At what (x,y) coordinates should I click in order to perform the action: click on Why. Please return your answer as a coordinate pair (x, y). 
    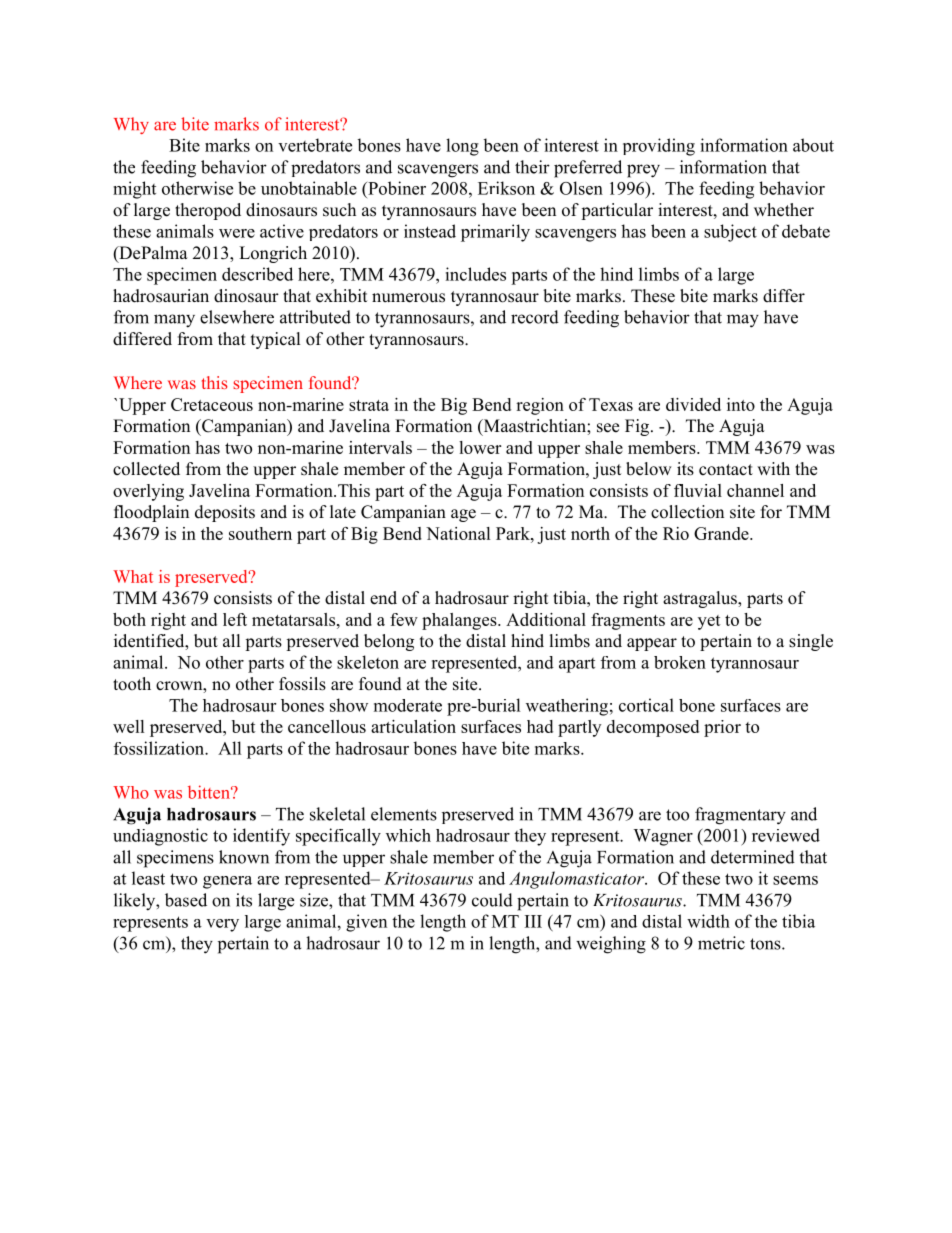
    Looking at the image, I should click on (131, 125).
